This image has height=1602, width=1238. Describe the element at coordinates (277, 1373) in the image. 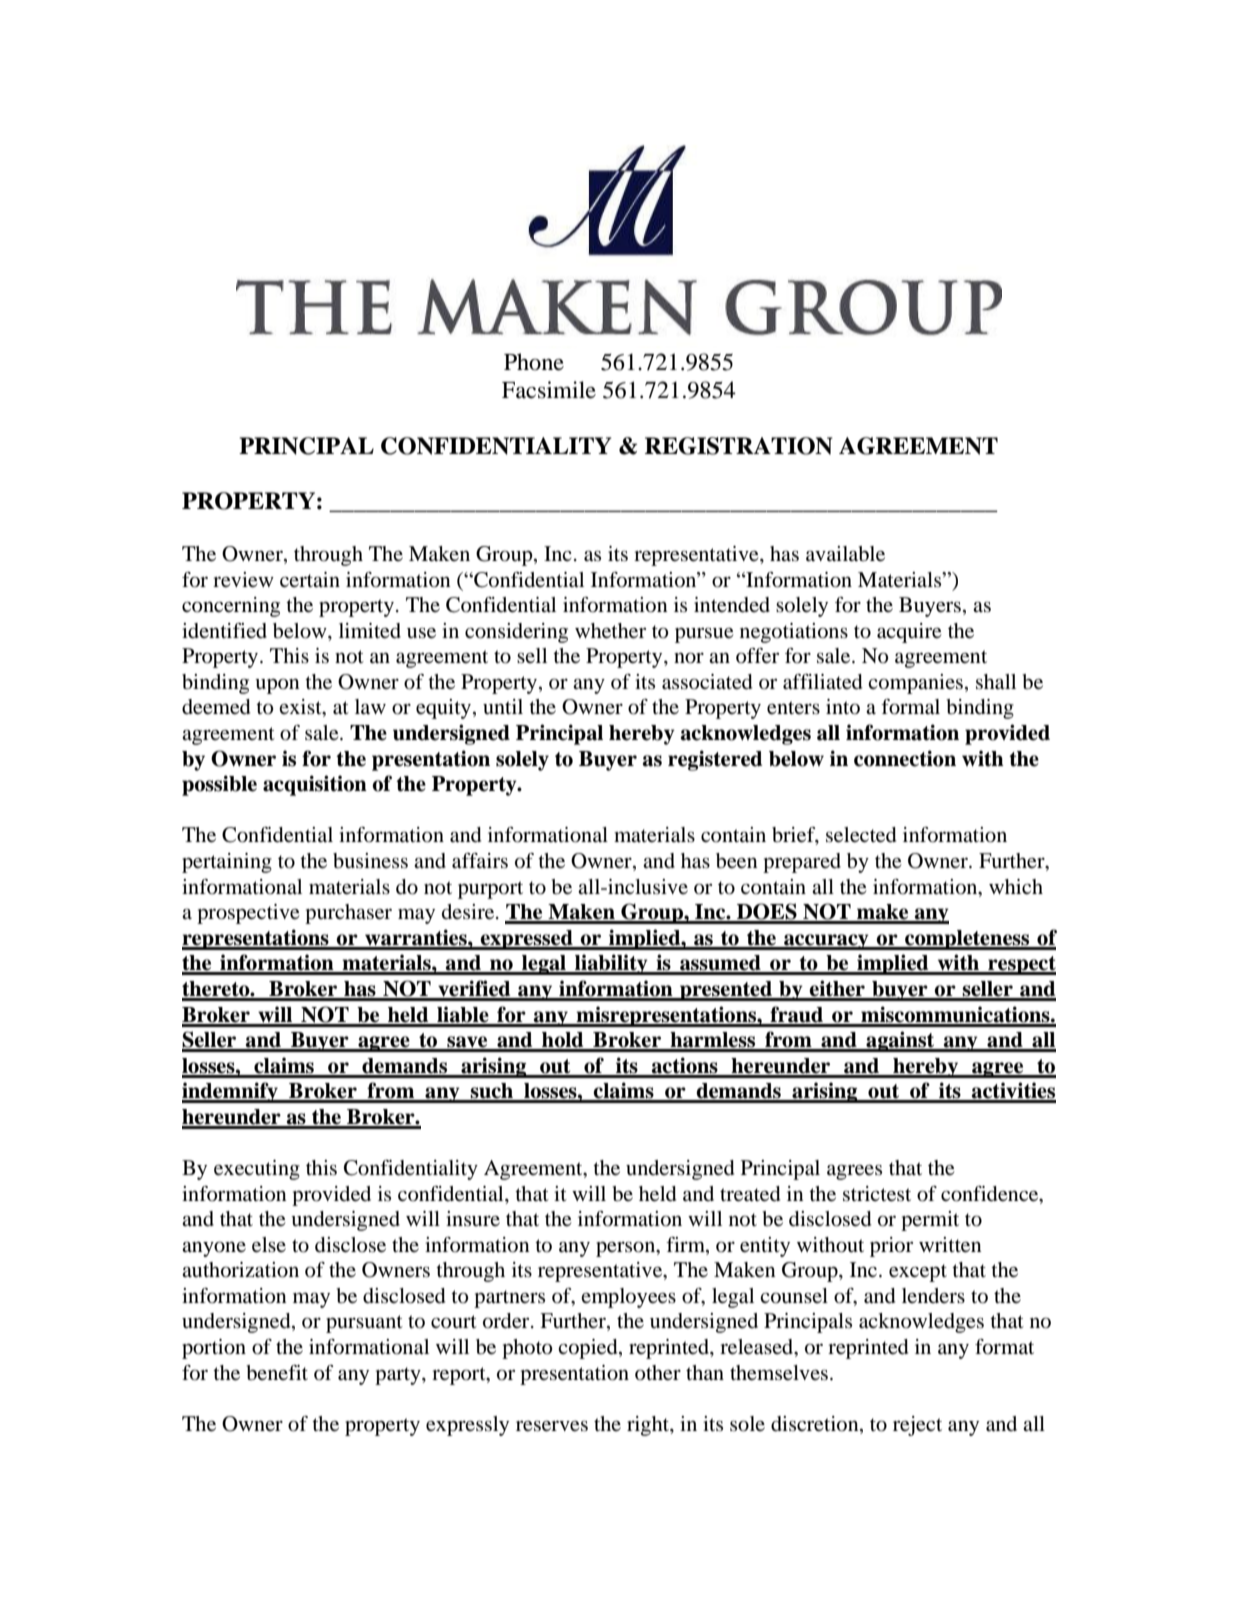

I see `benefit` at that location.
